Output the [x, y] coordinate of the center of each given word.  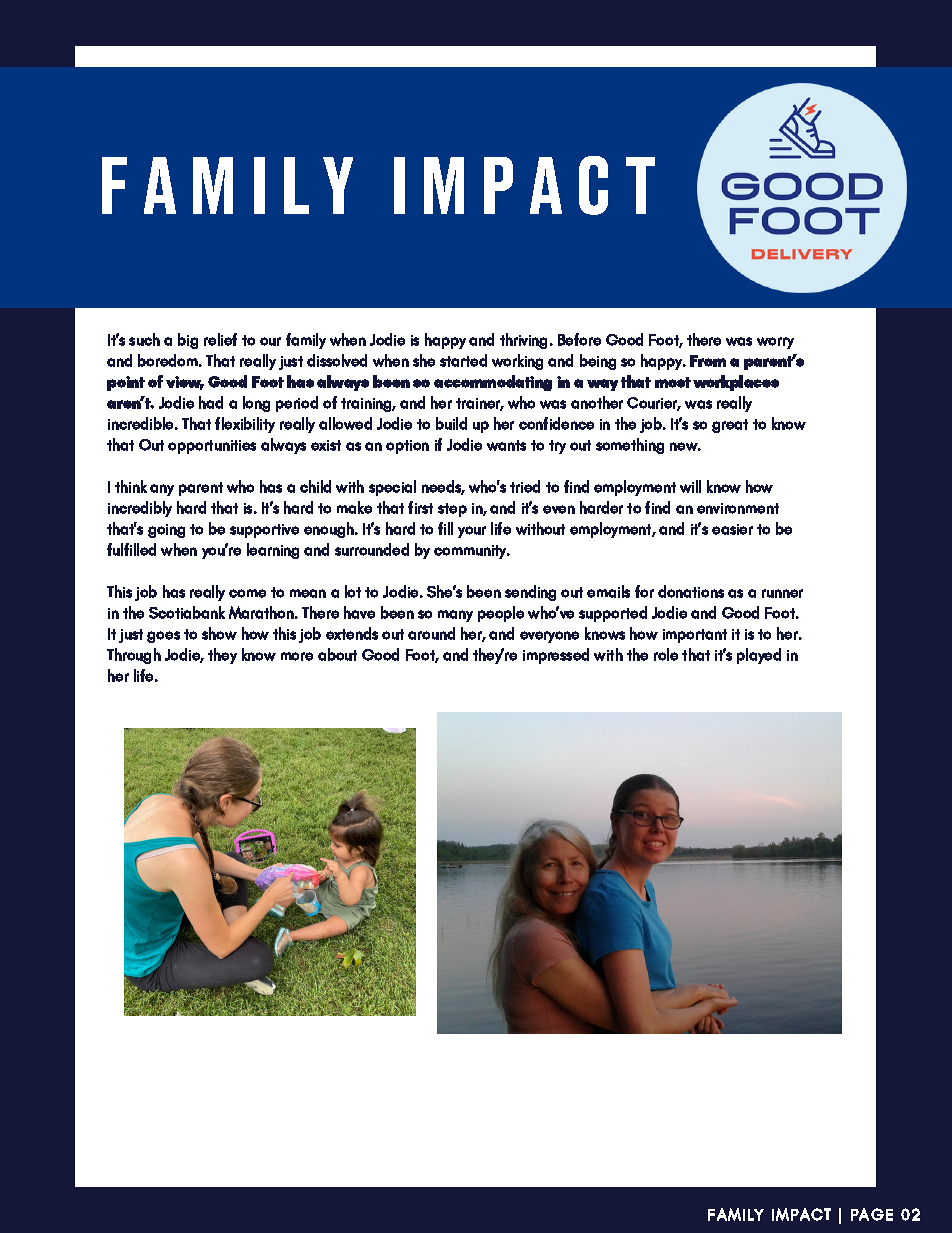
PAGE [872, 1214]
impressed [556, 656]
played [759, 656]
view [185, 383]
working [517, 362]
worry [775, 343]
